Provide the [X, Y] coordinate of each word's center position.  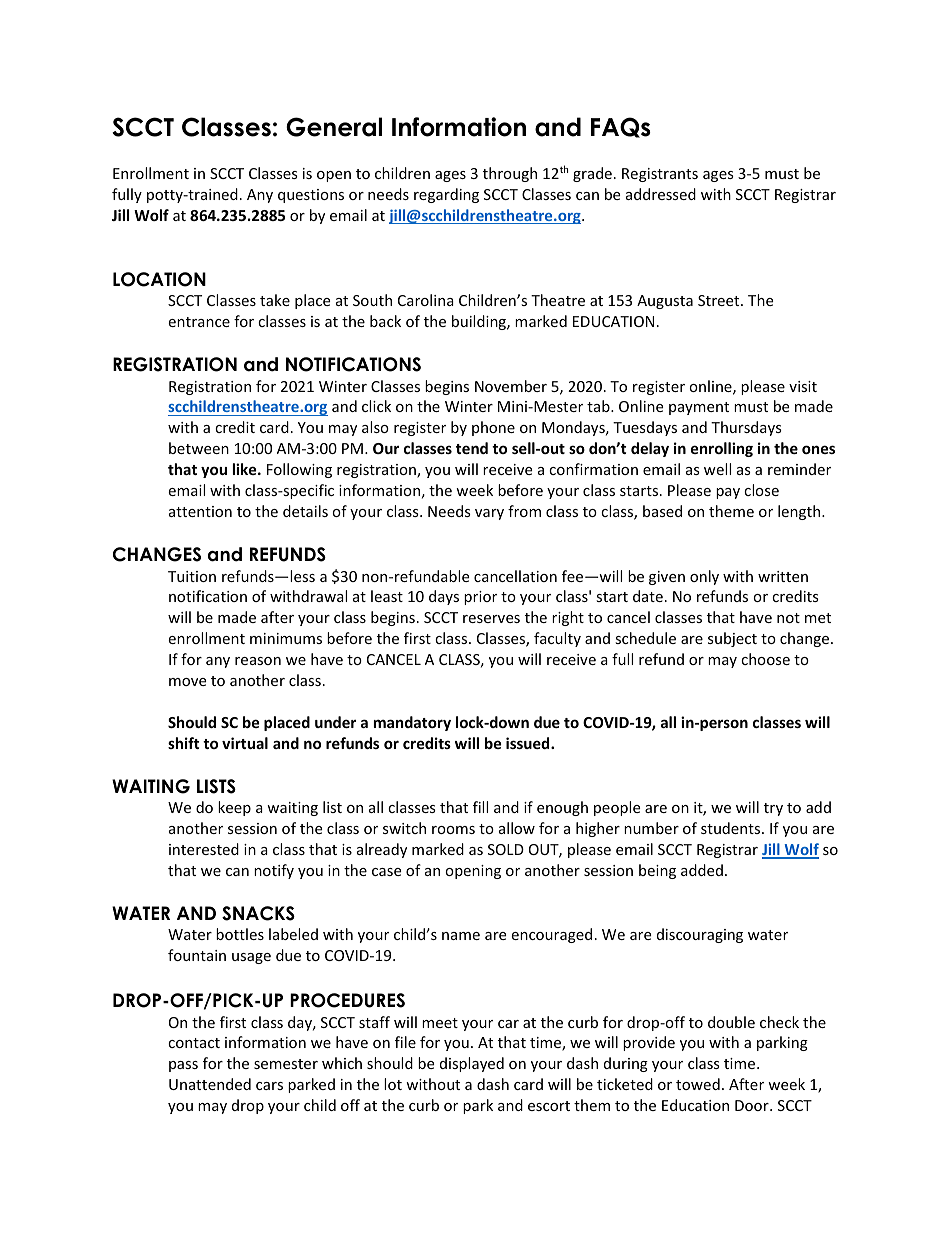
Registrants [660, 175]
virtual [245, 743]
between [199, 448]
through [510, 174]
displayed [472, 1064]
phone [493, 428]
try [773, 809]
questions [311, 196]
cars [269, 1086]
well [717, 469]
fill [480, 807]
